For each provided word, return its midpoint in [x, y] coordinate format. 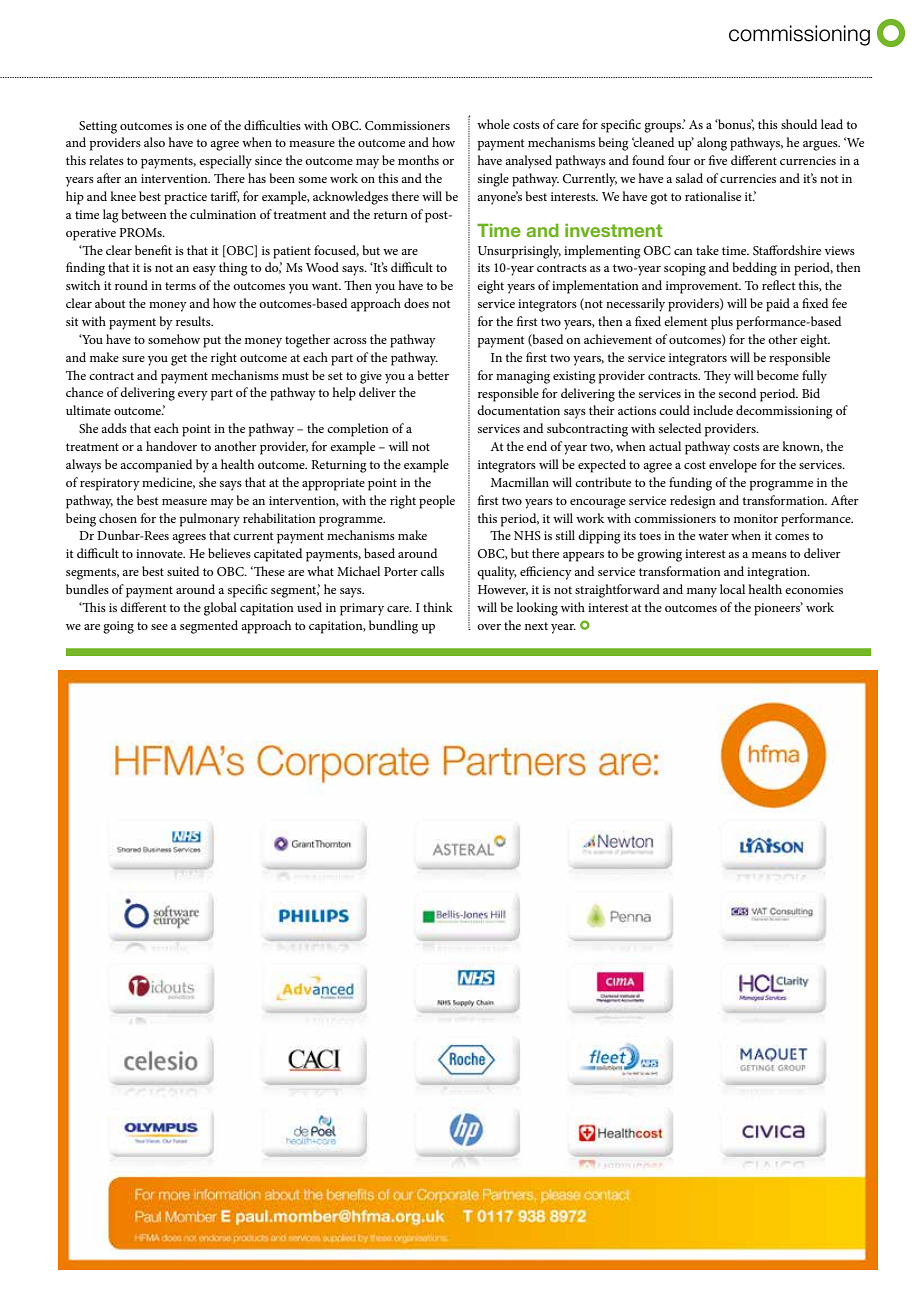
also [154, 142]
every [193, 396]
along [712, 144]
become [778, 375]
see [159, 627]
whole [493, 124]
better [433, 375]
